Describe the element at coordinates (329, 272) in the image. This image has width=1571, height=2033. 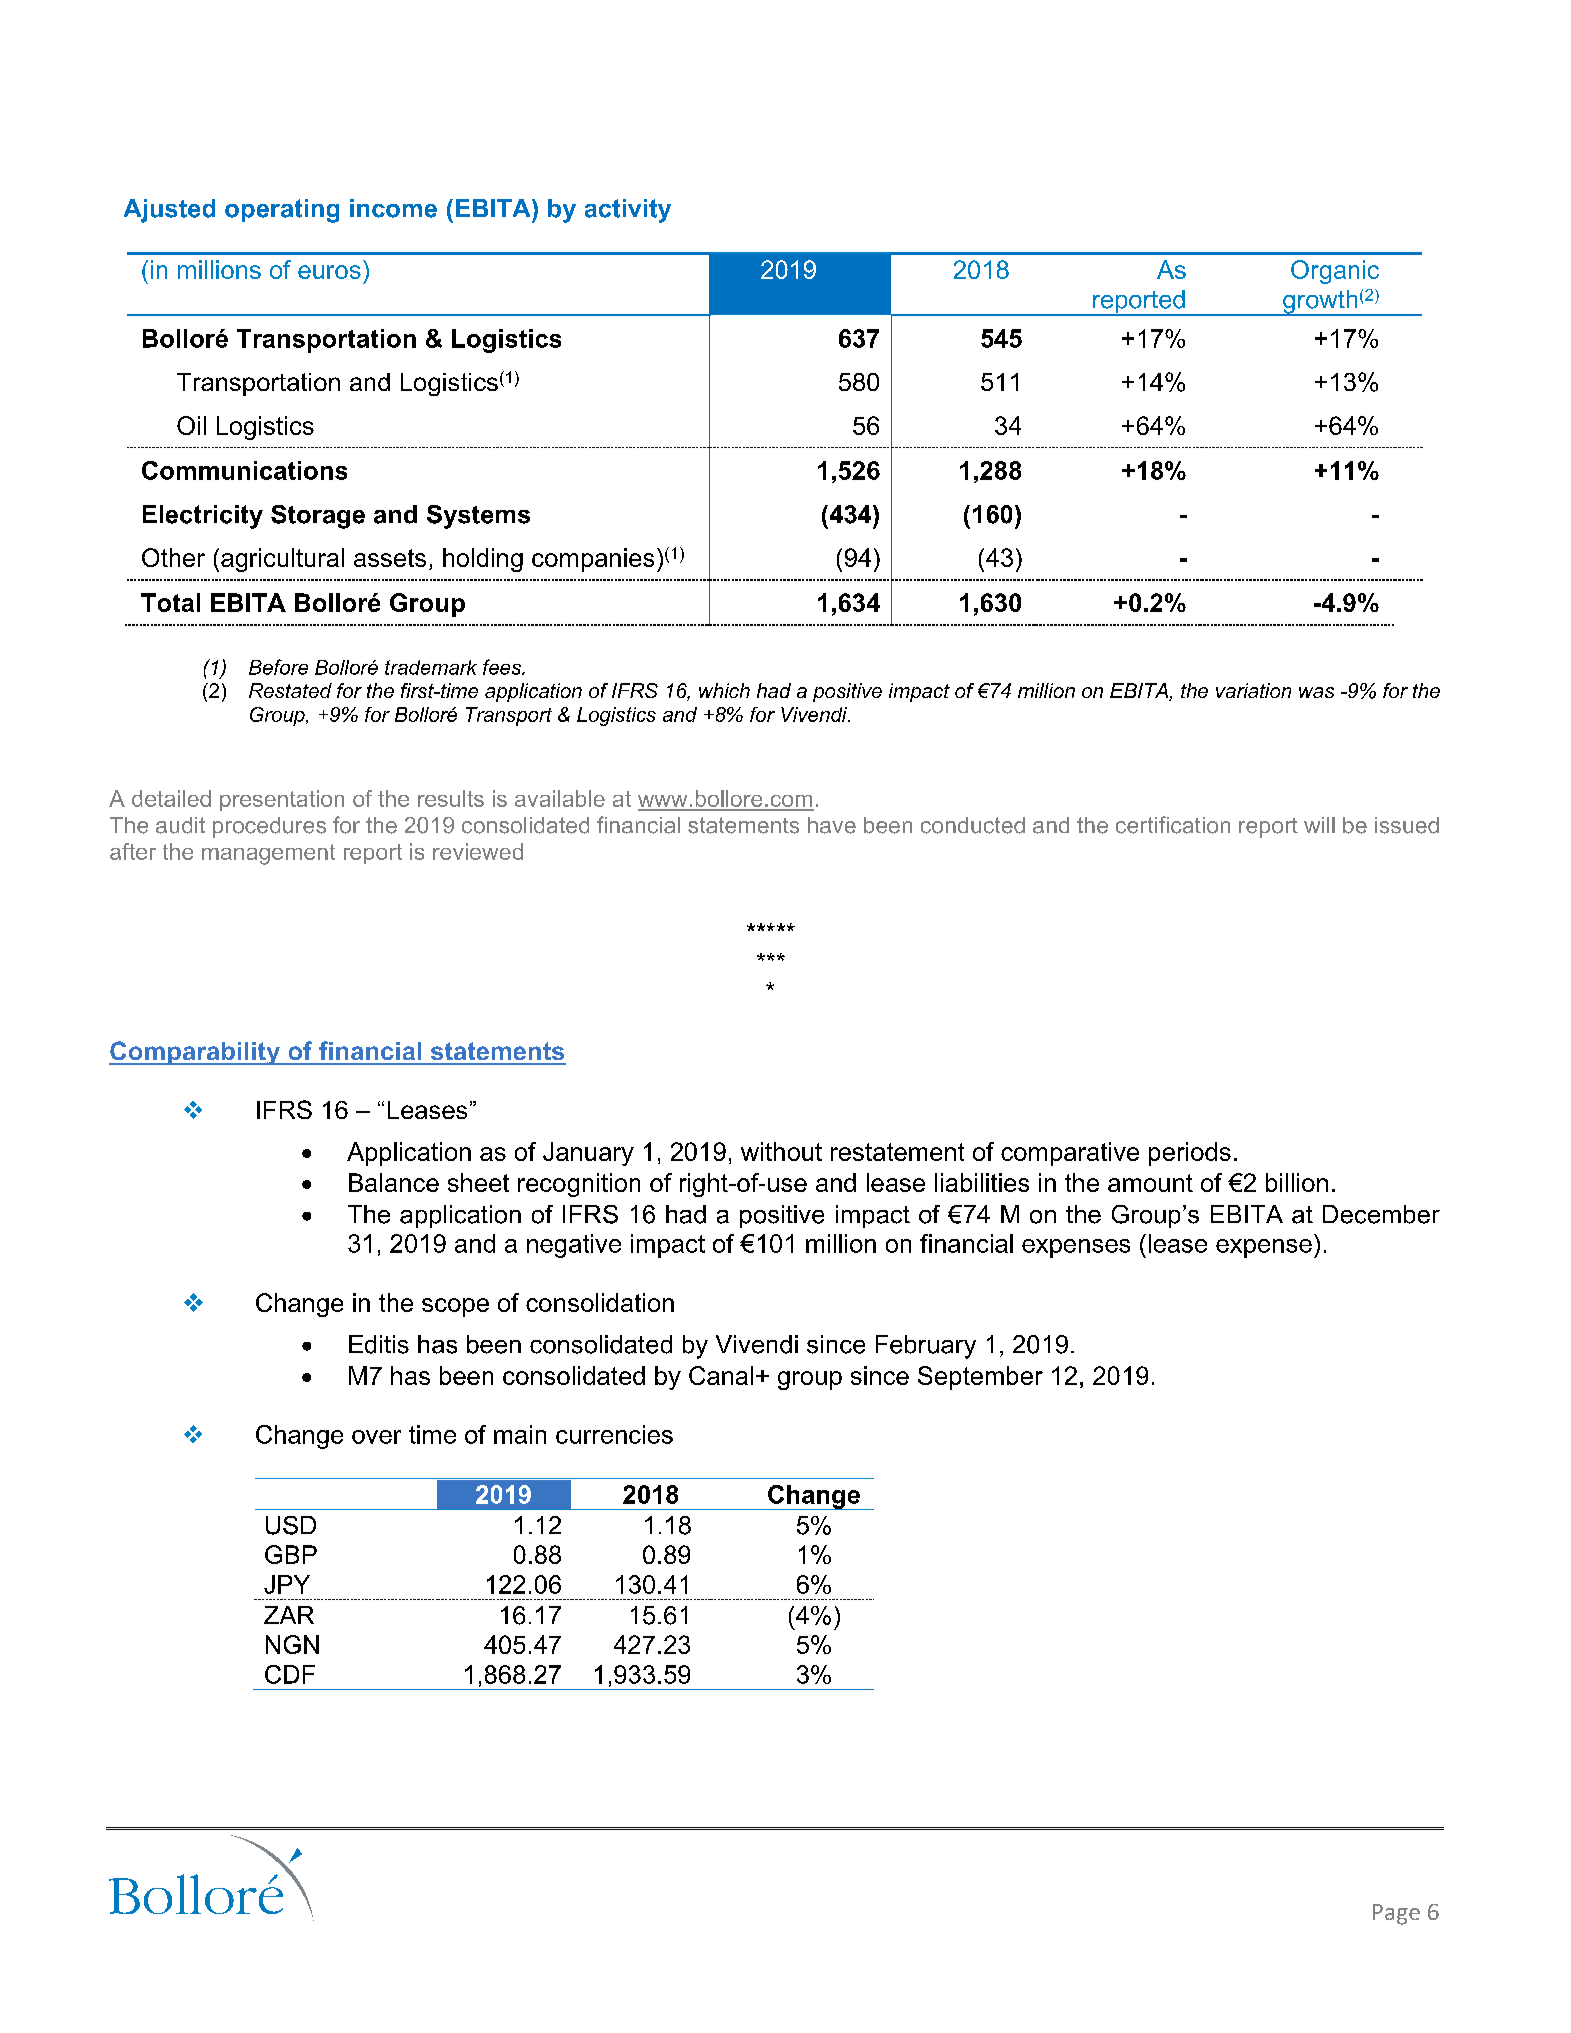
I see `euros` at that location.
